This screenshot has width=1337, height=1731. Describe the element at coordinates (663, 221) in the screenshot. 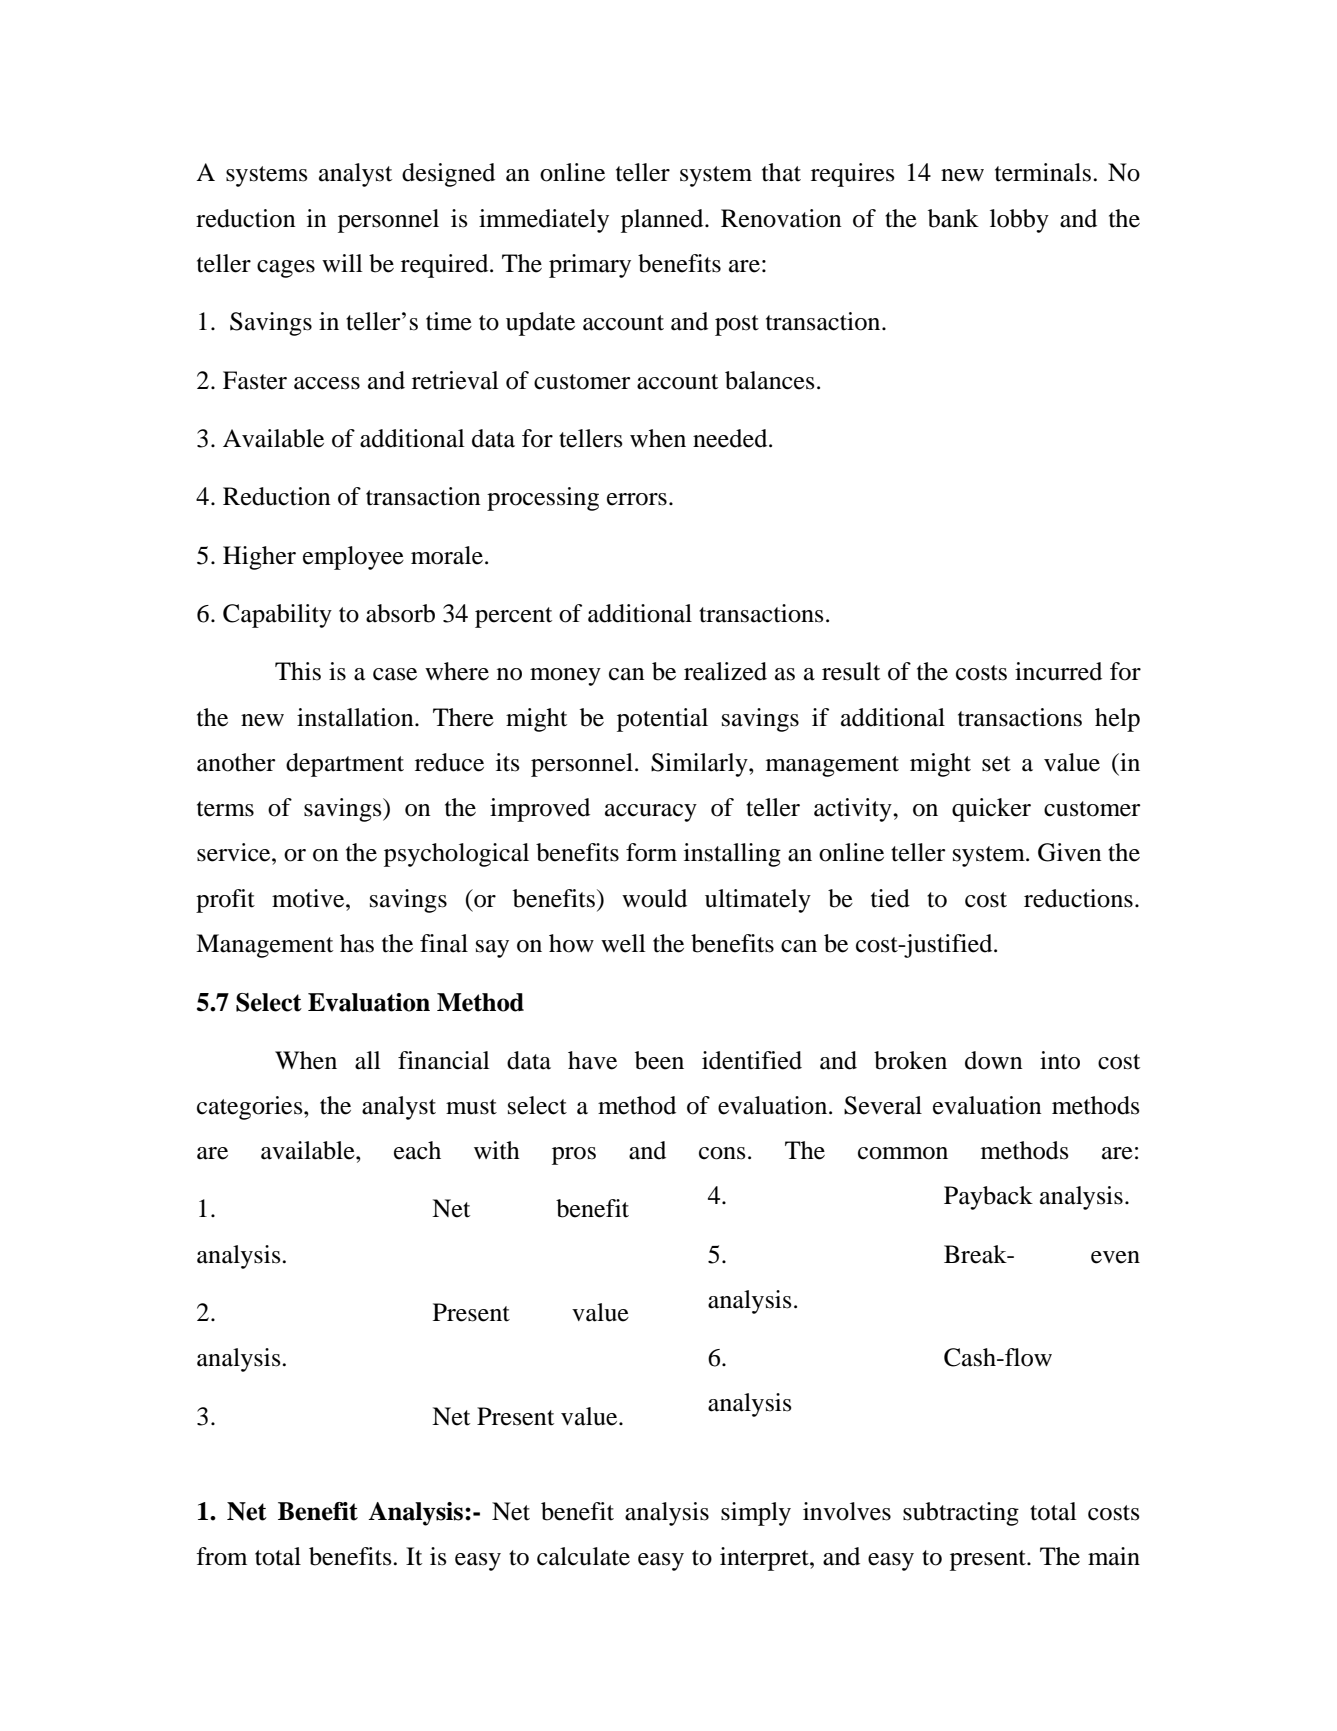

I see `planned` at that location.
